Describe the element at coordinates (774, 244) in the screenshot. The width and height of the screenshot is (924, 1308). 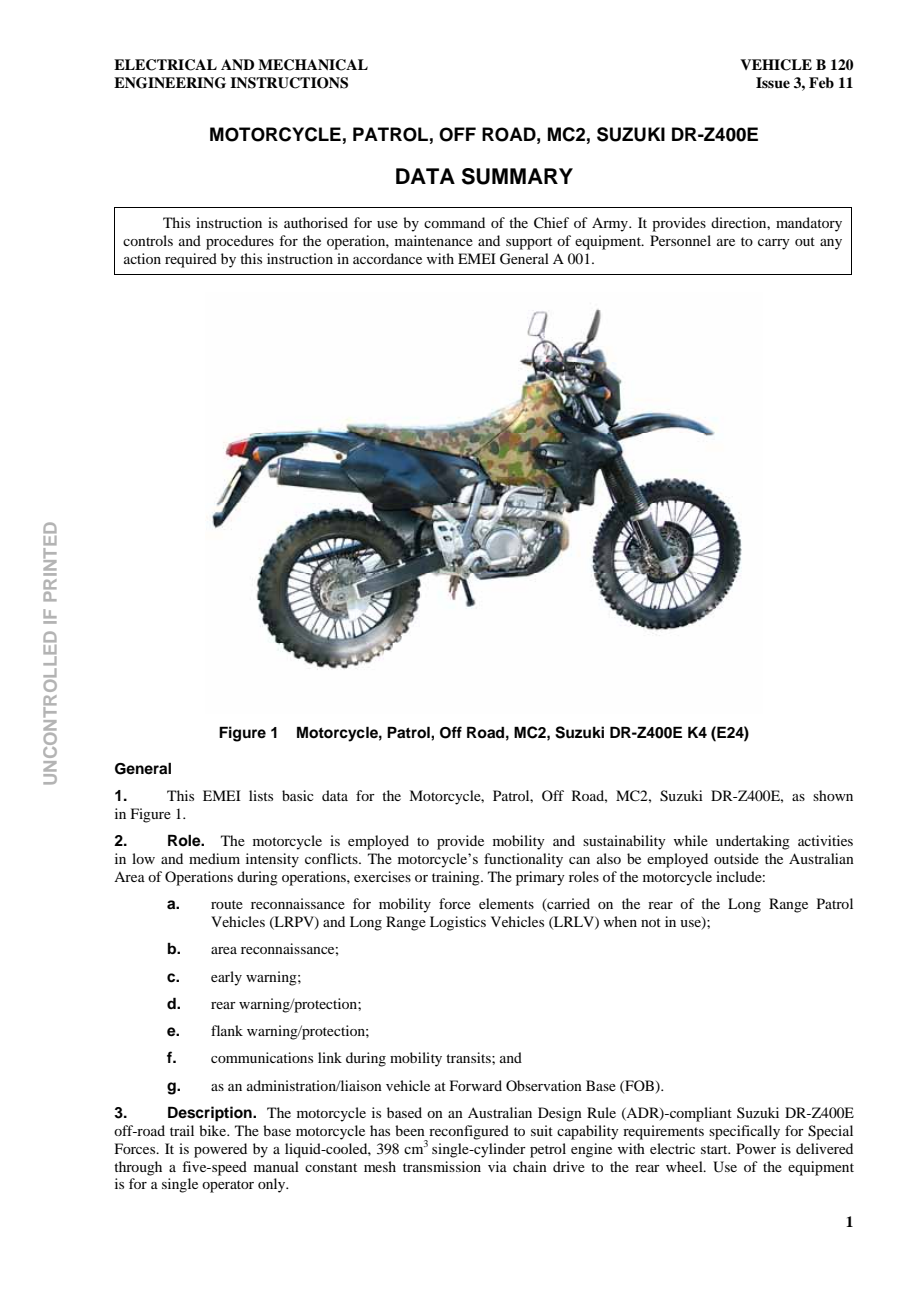
I see `carry` at that location.
